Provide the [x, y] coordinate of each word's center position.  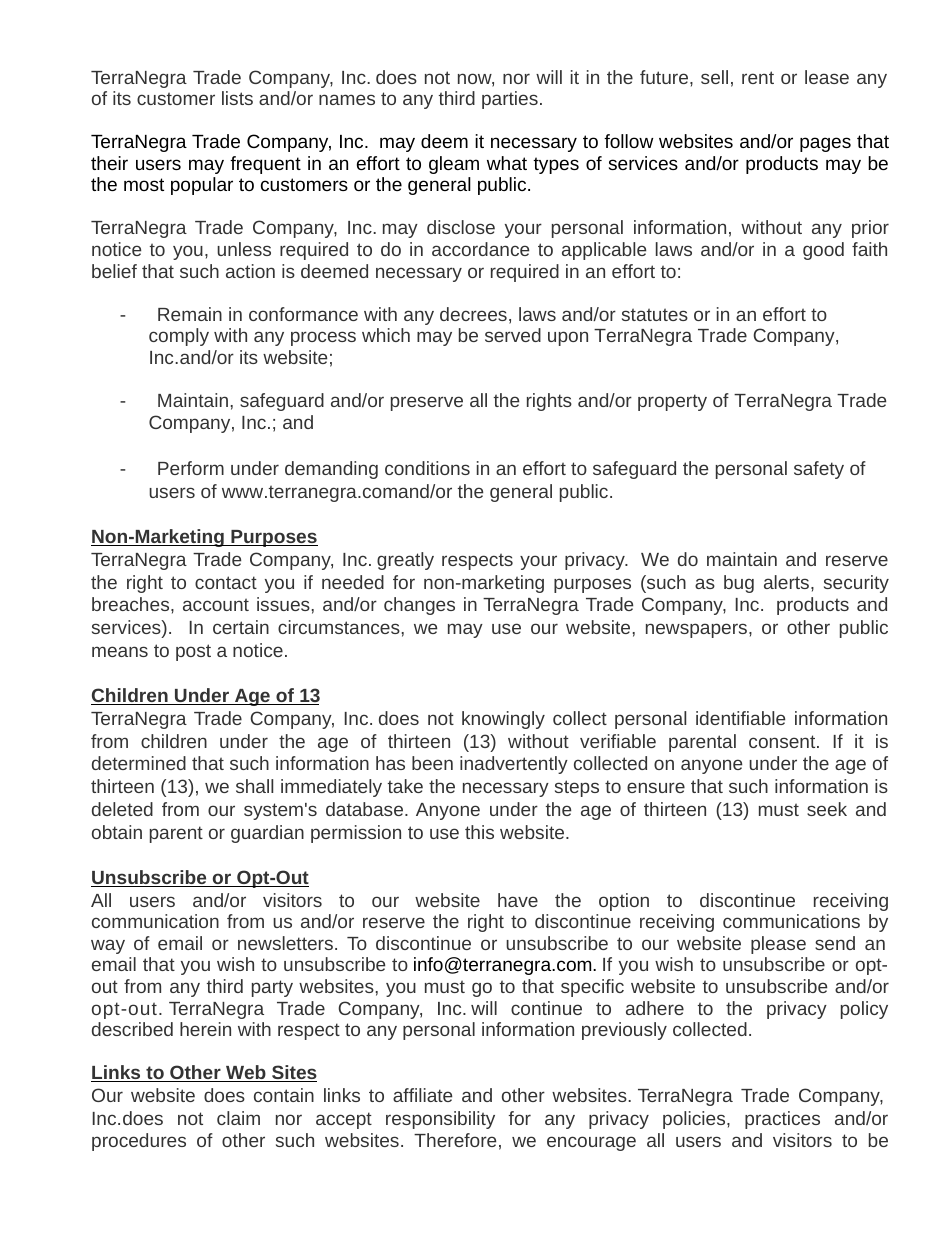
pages [825, 144]
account [216, 604]
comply [179, 337]
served [513, 335]
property [672, 402]
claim [238, 1118]
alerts [788, 582]
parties [510, 100]
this [479, 832]
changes [419, 606]
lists [237, 98]
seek [827, 809]
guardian [267, 834]
